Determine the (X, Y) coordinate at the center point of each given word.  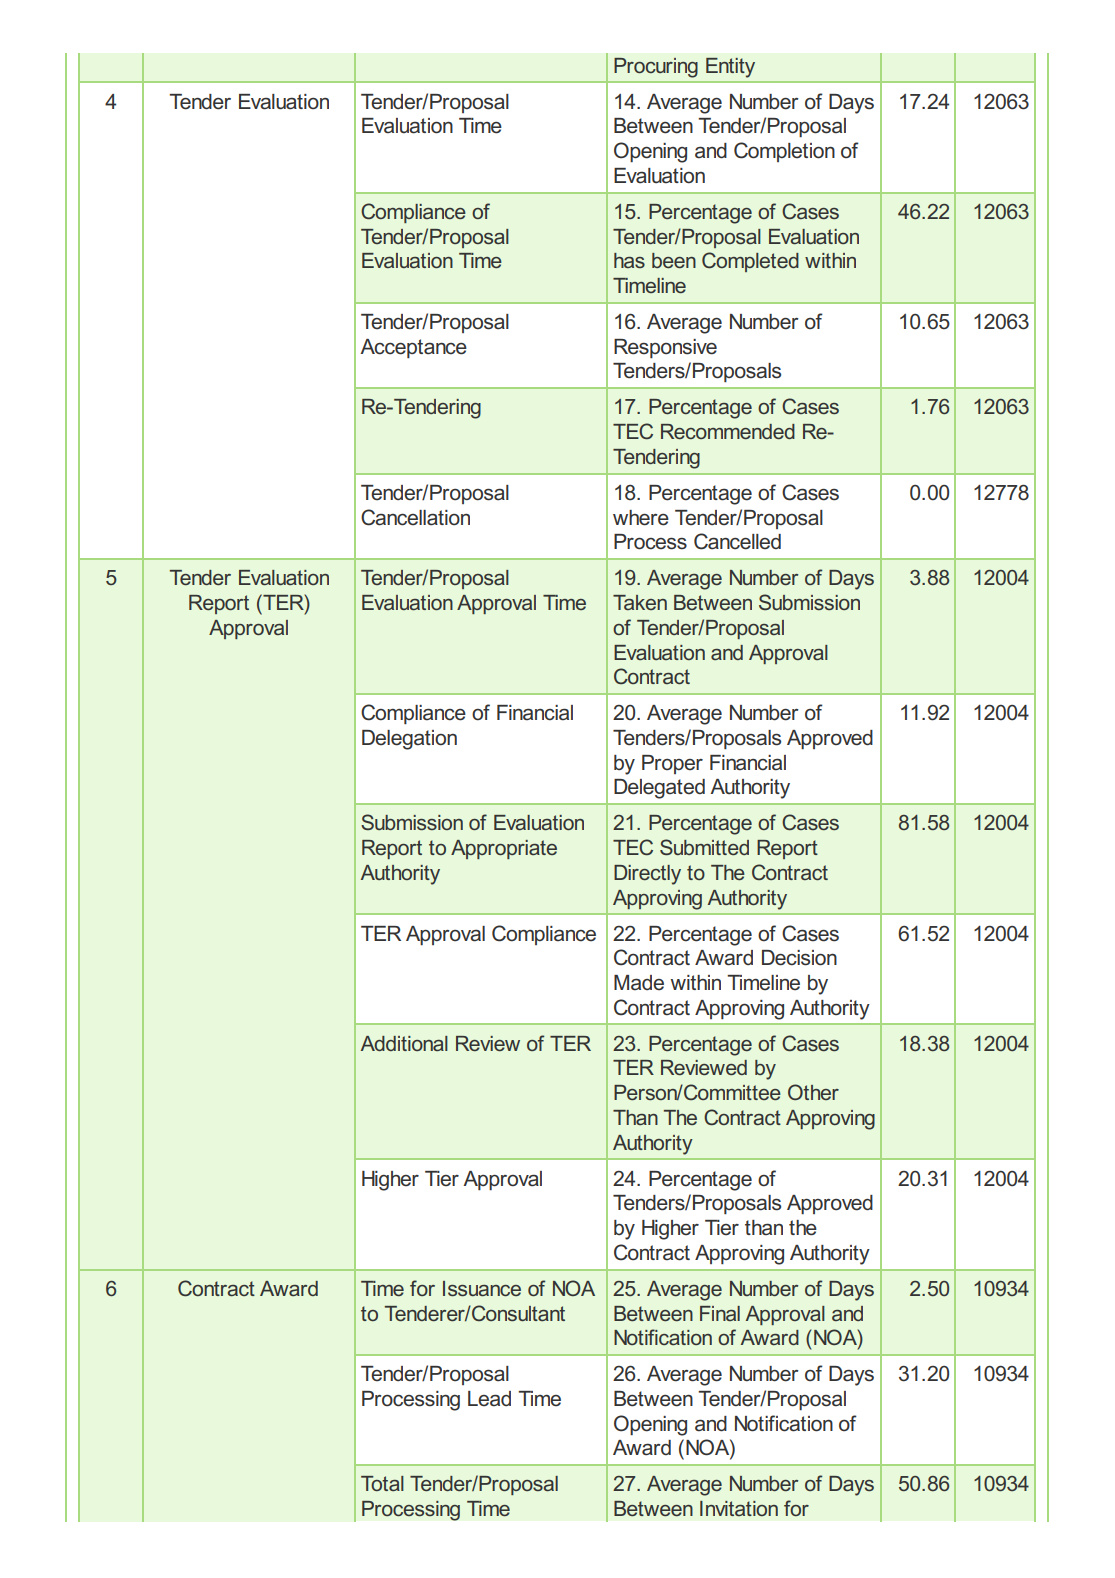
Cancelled (737, 541)
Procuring (656, 68)
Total (382, 1483)
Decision (799, 958)
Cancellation (415, 517)
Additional (404, 1043)
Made (639, 983)
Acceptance (413, 348)
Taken (640, 602)
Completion (784, 152)
